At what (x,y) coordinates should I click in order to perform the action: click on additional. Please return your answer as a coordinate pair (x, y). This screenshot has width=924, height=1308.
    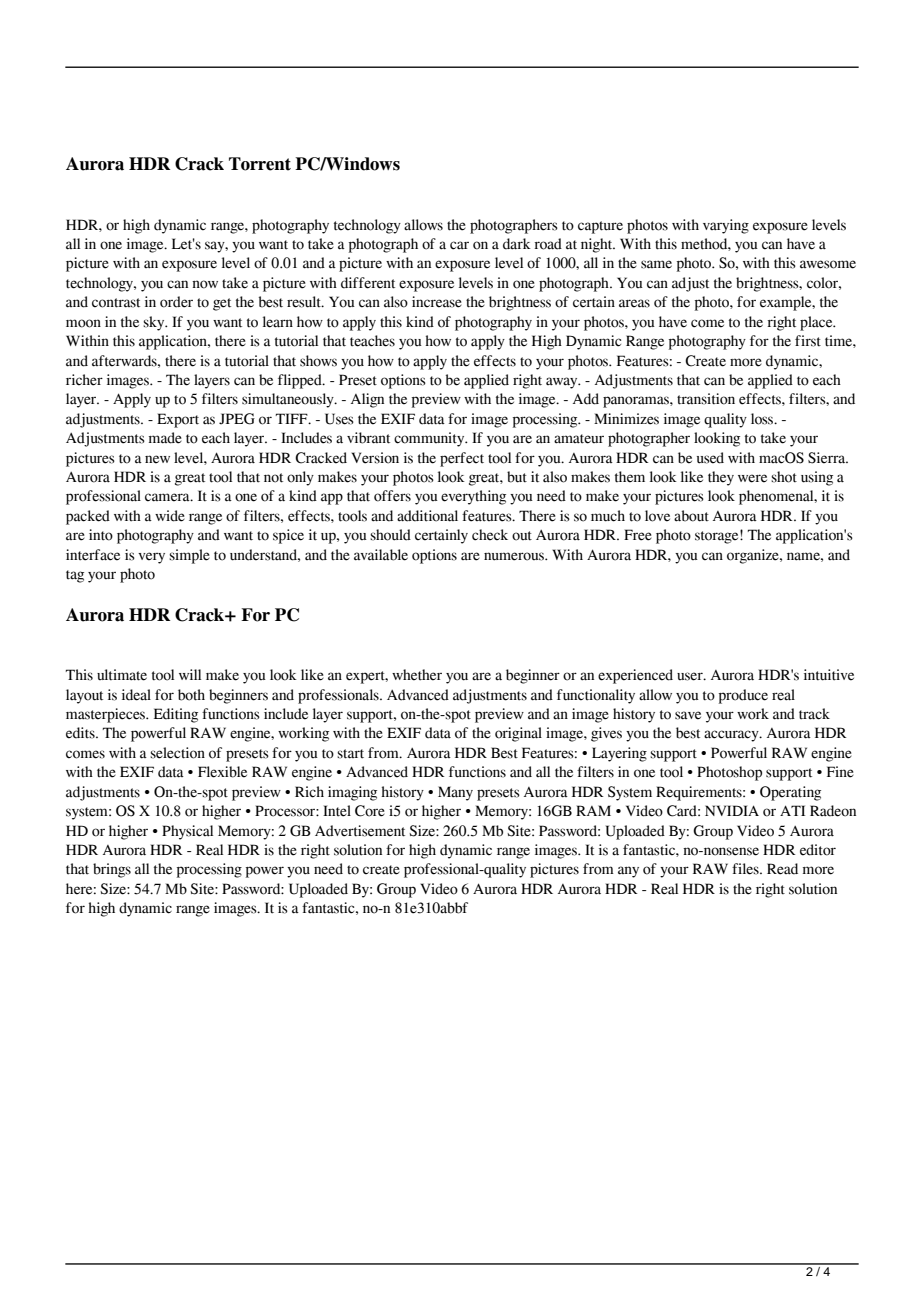
    Looking at the image, I should click on (427, 516).
